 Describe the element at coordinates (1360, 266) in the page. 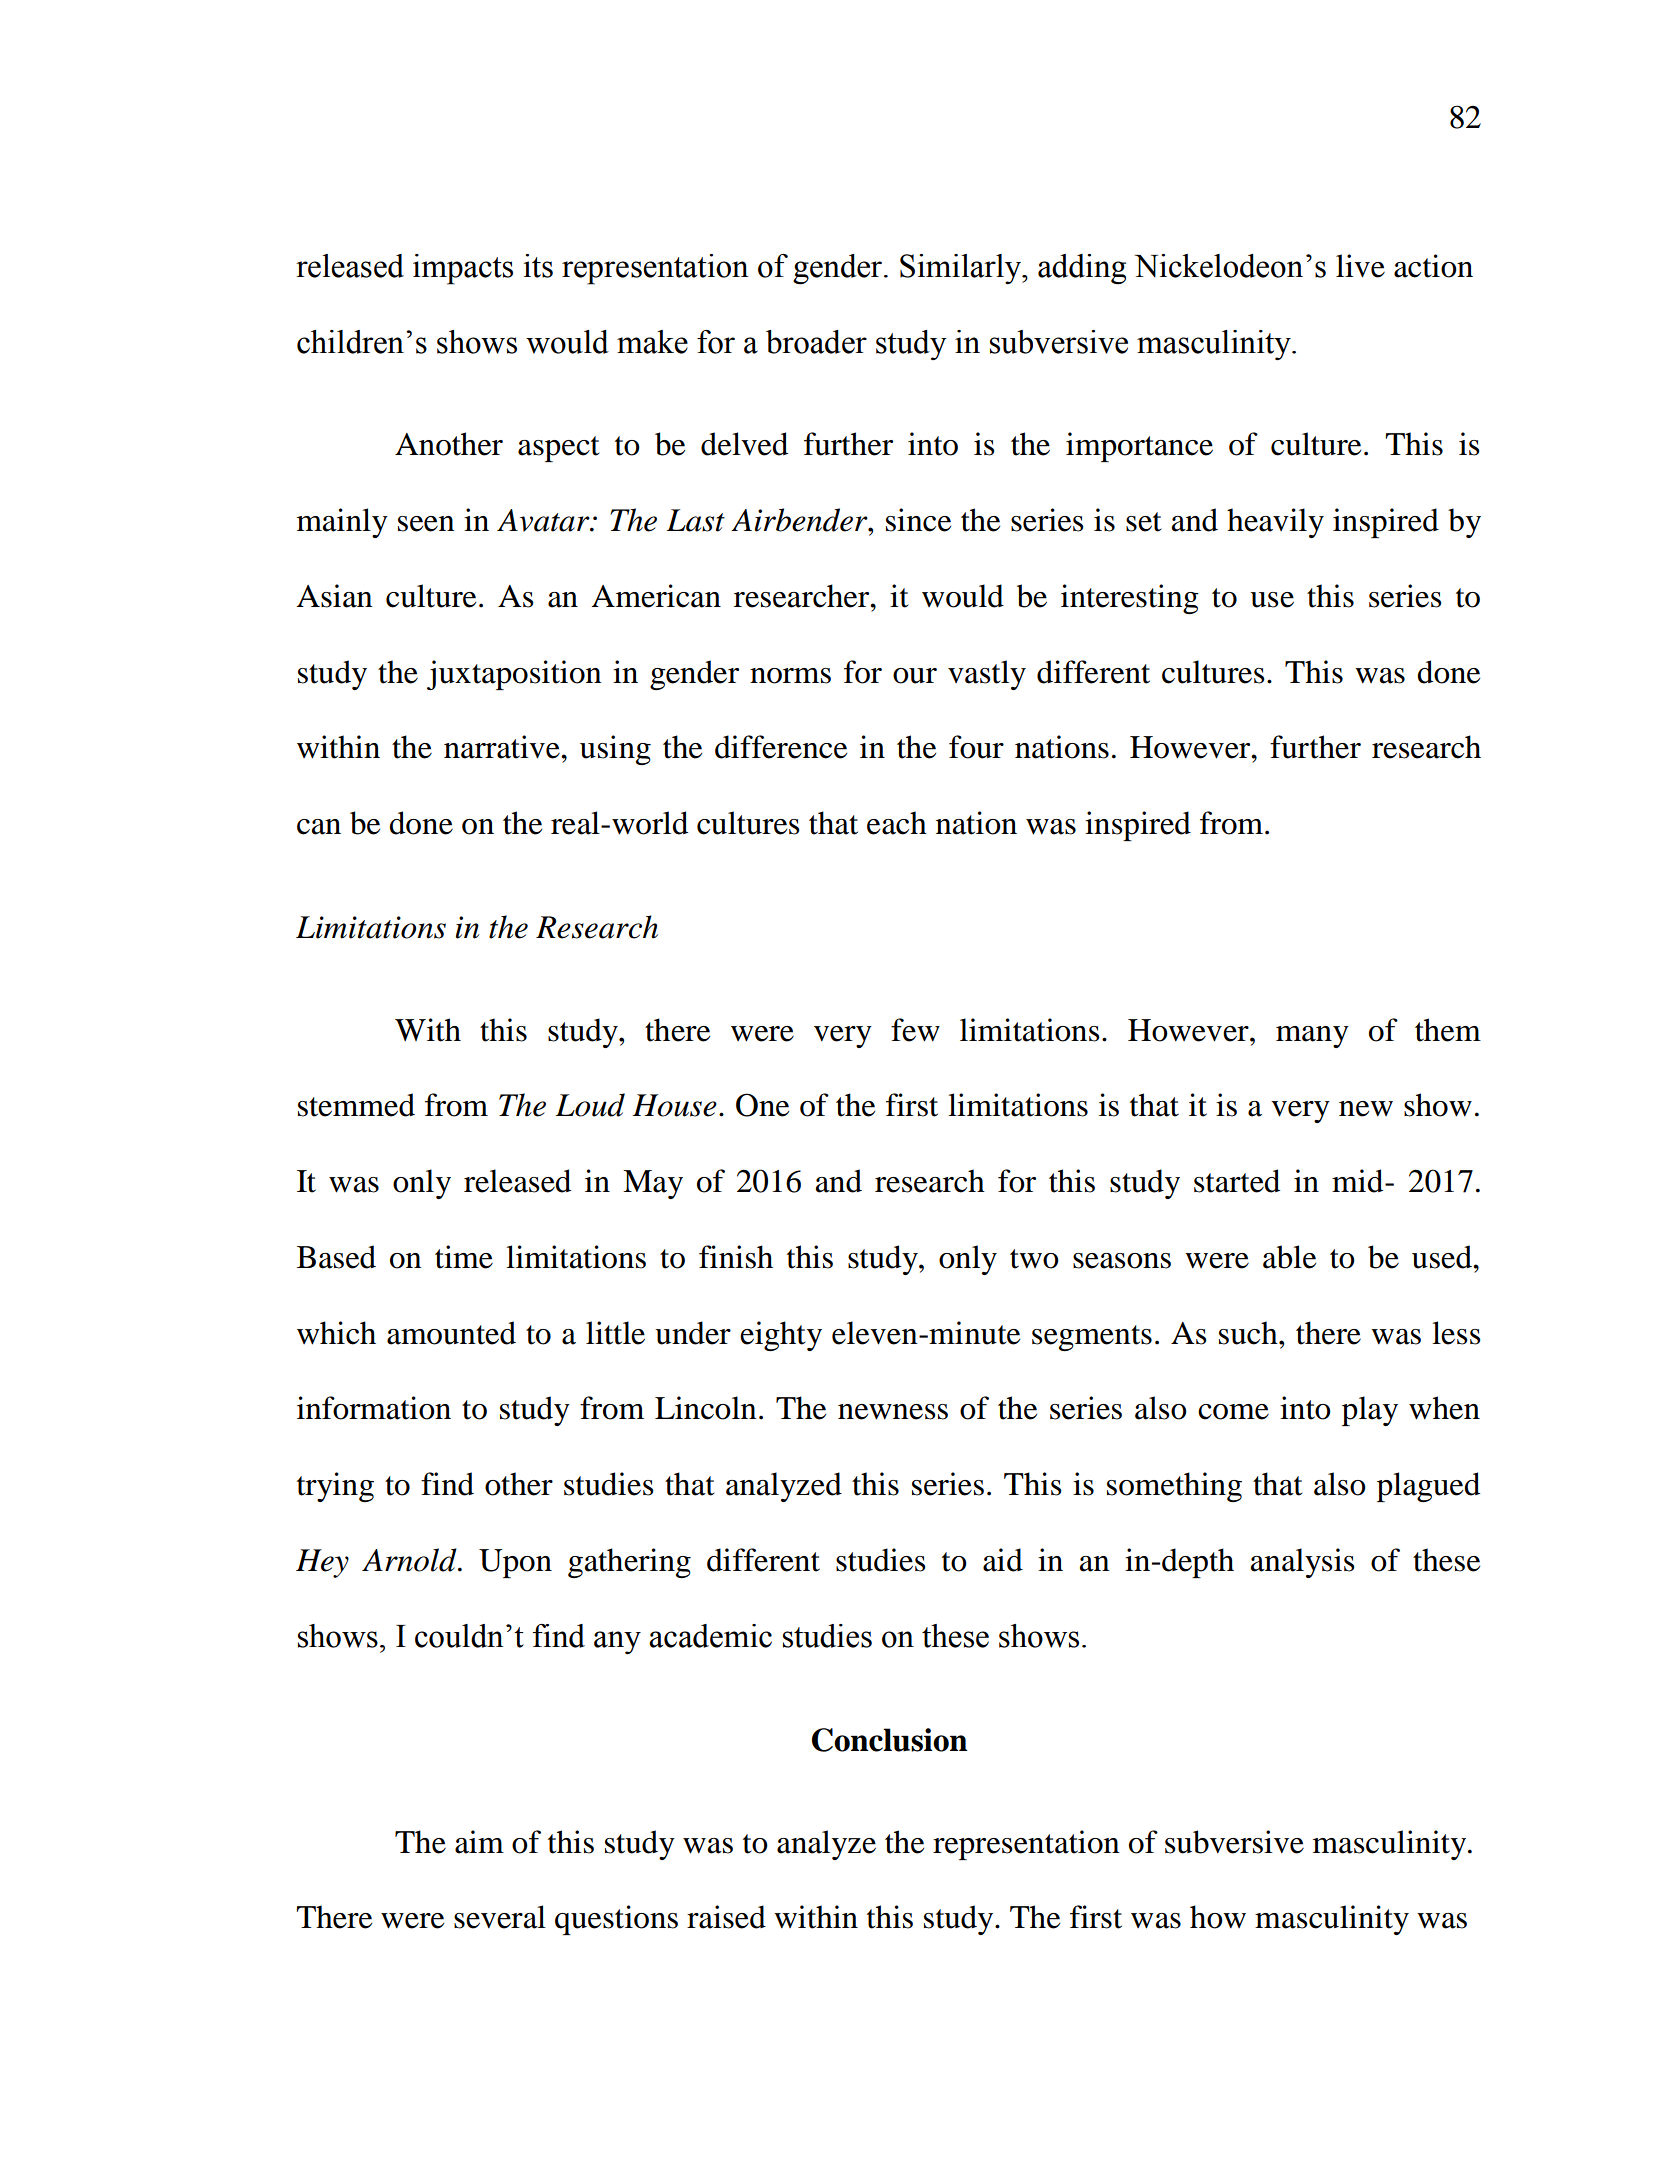

I see `live` at that location.
